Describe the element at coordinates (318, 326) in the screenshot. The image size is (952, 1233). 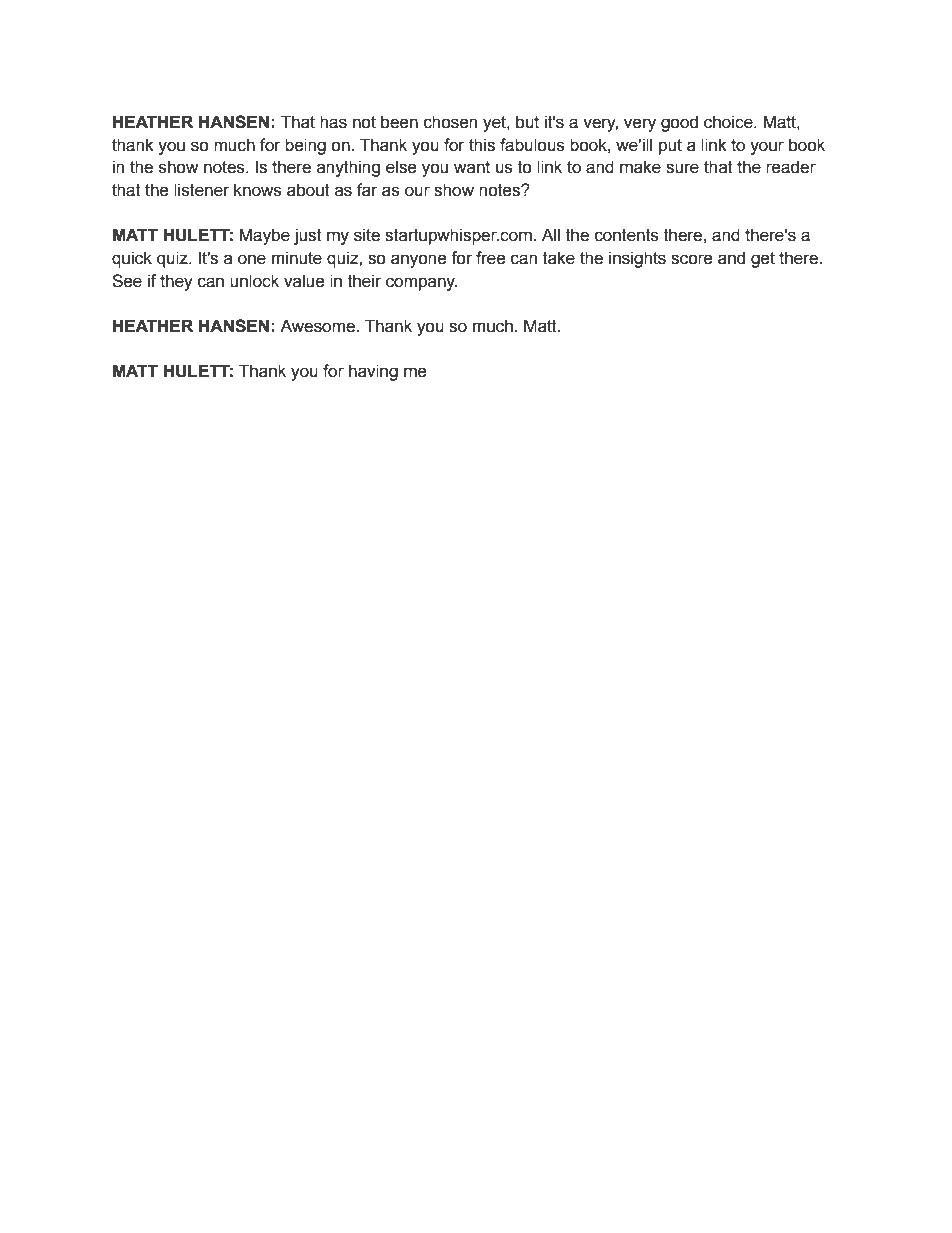
I see `Awesome` at that location.
